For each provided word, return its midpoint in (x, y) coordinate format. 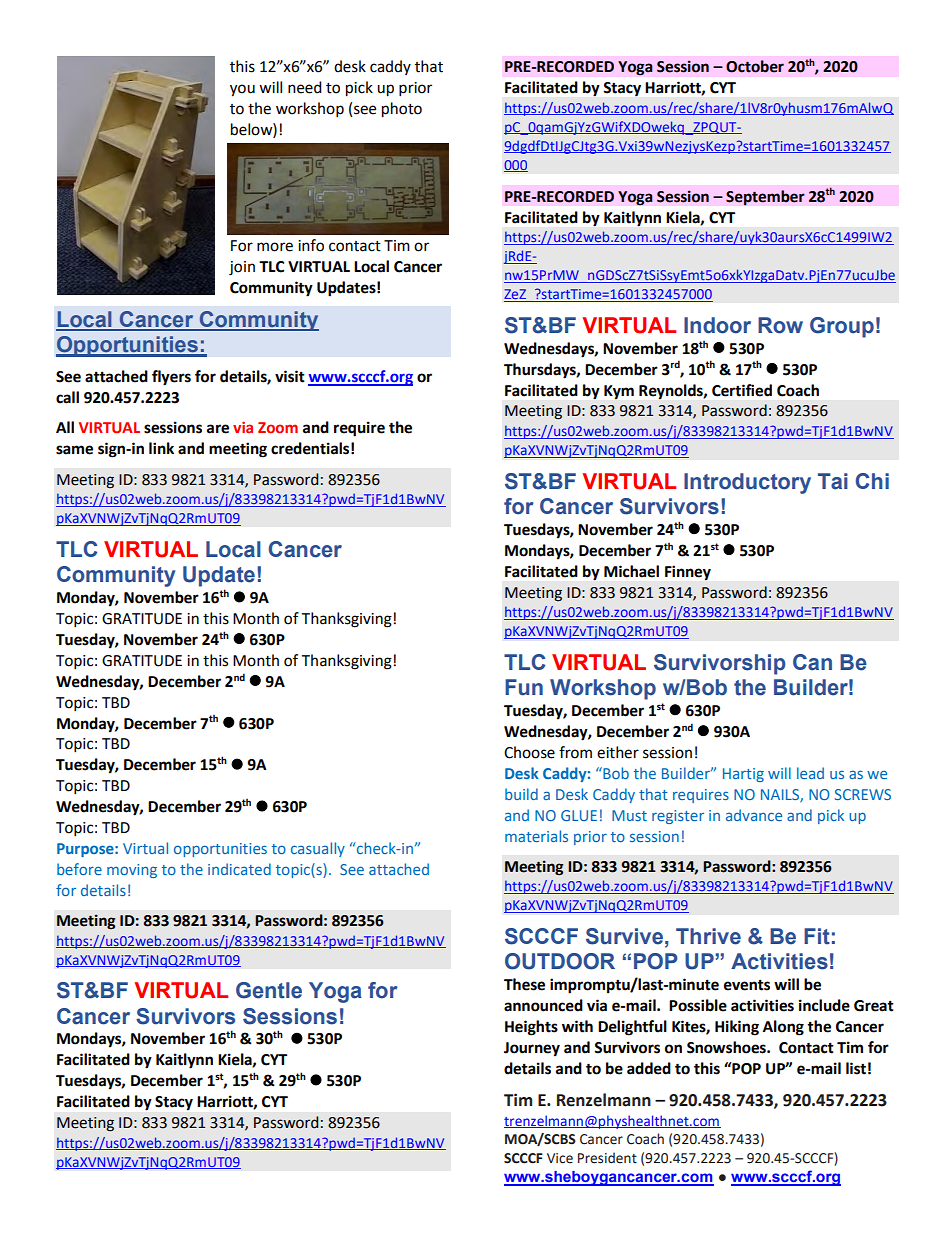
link (161, 448)
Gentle (269, 990)
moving (132, 871)
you (242, 90)
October (755, 66)
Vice (560, 1158)
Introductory (747, 483)
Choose (529, 752)
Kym (619, 392)
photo (402, 110)
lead (810, 773)
